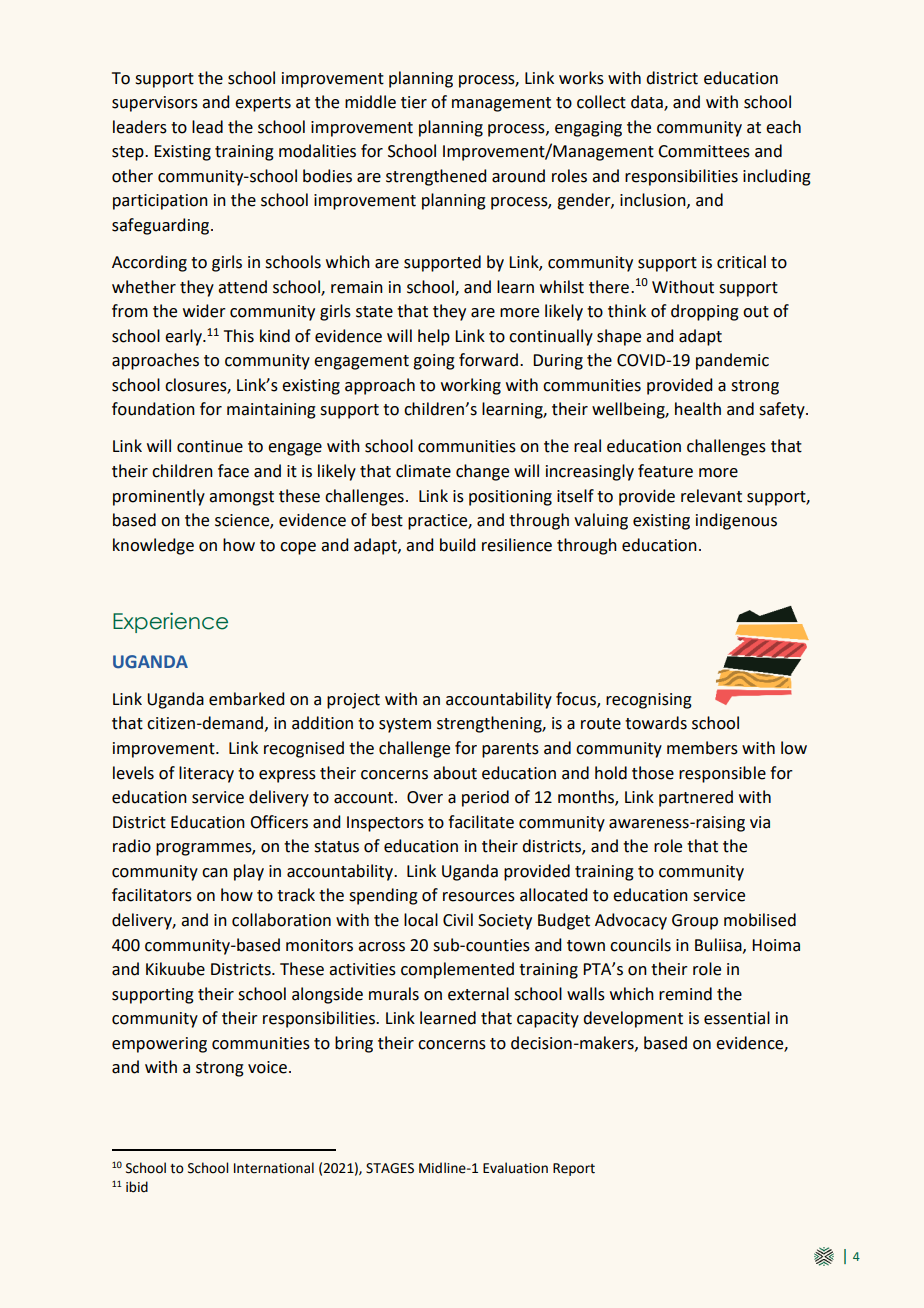 The height and width of the document is (1308, 924). What do you see at coordinates (457, 545) in the document?
I see `build` at bounding box center [457, 545].
